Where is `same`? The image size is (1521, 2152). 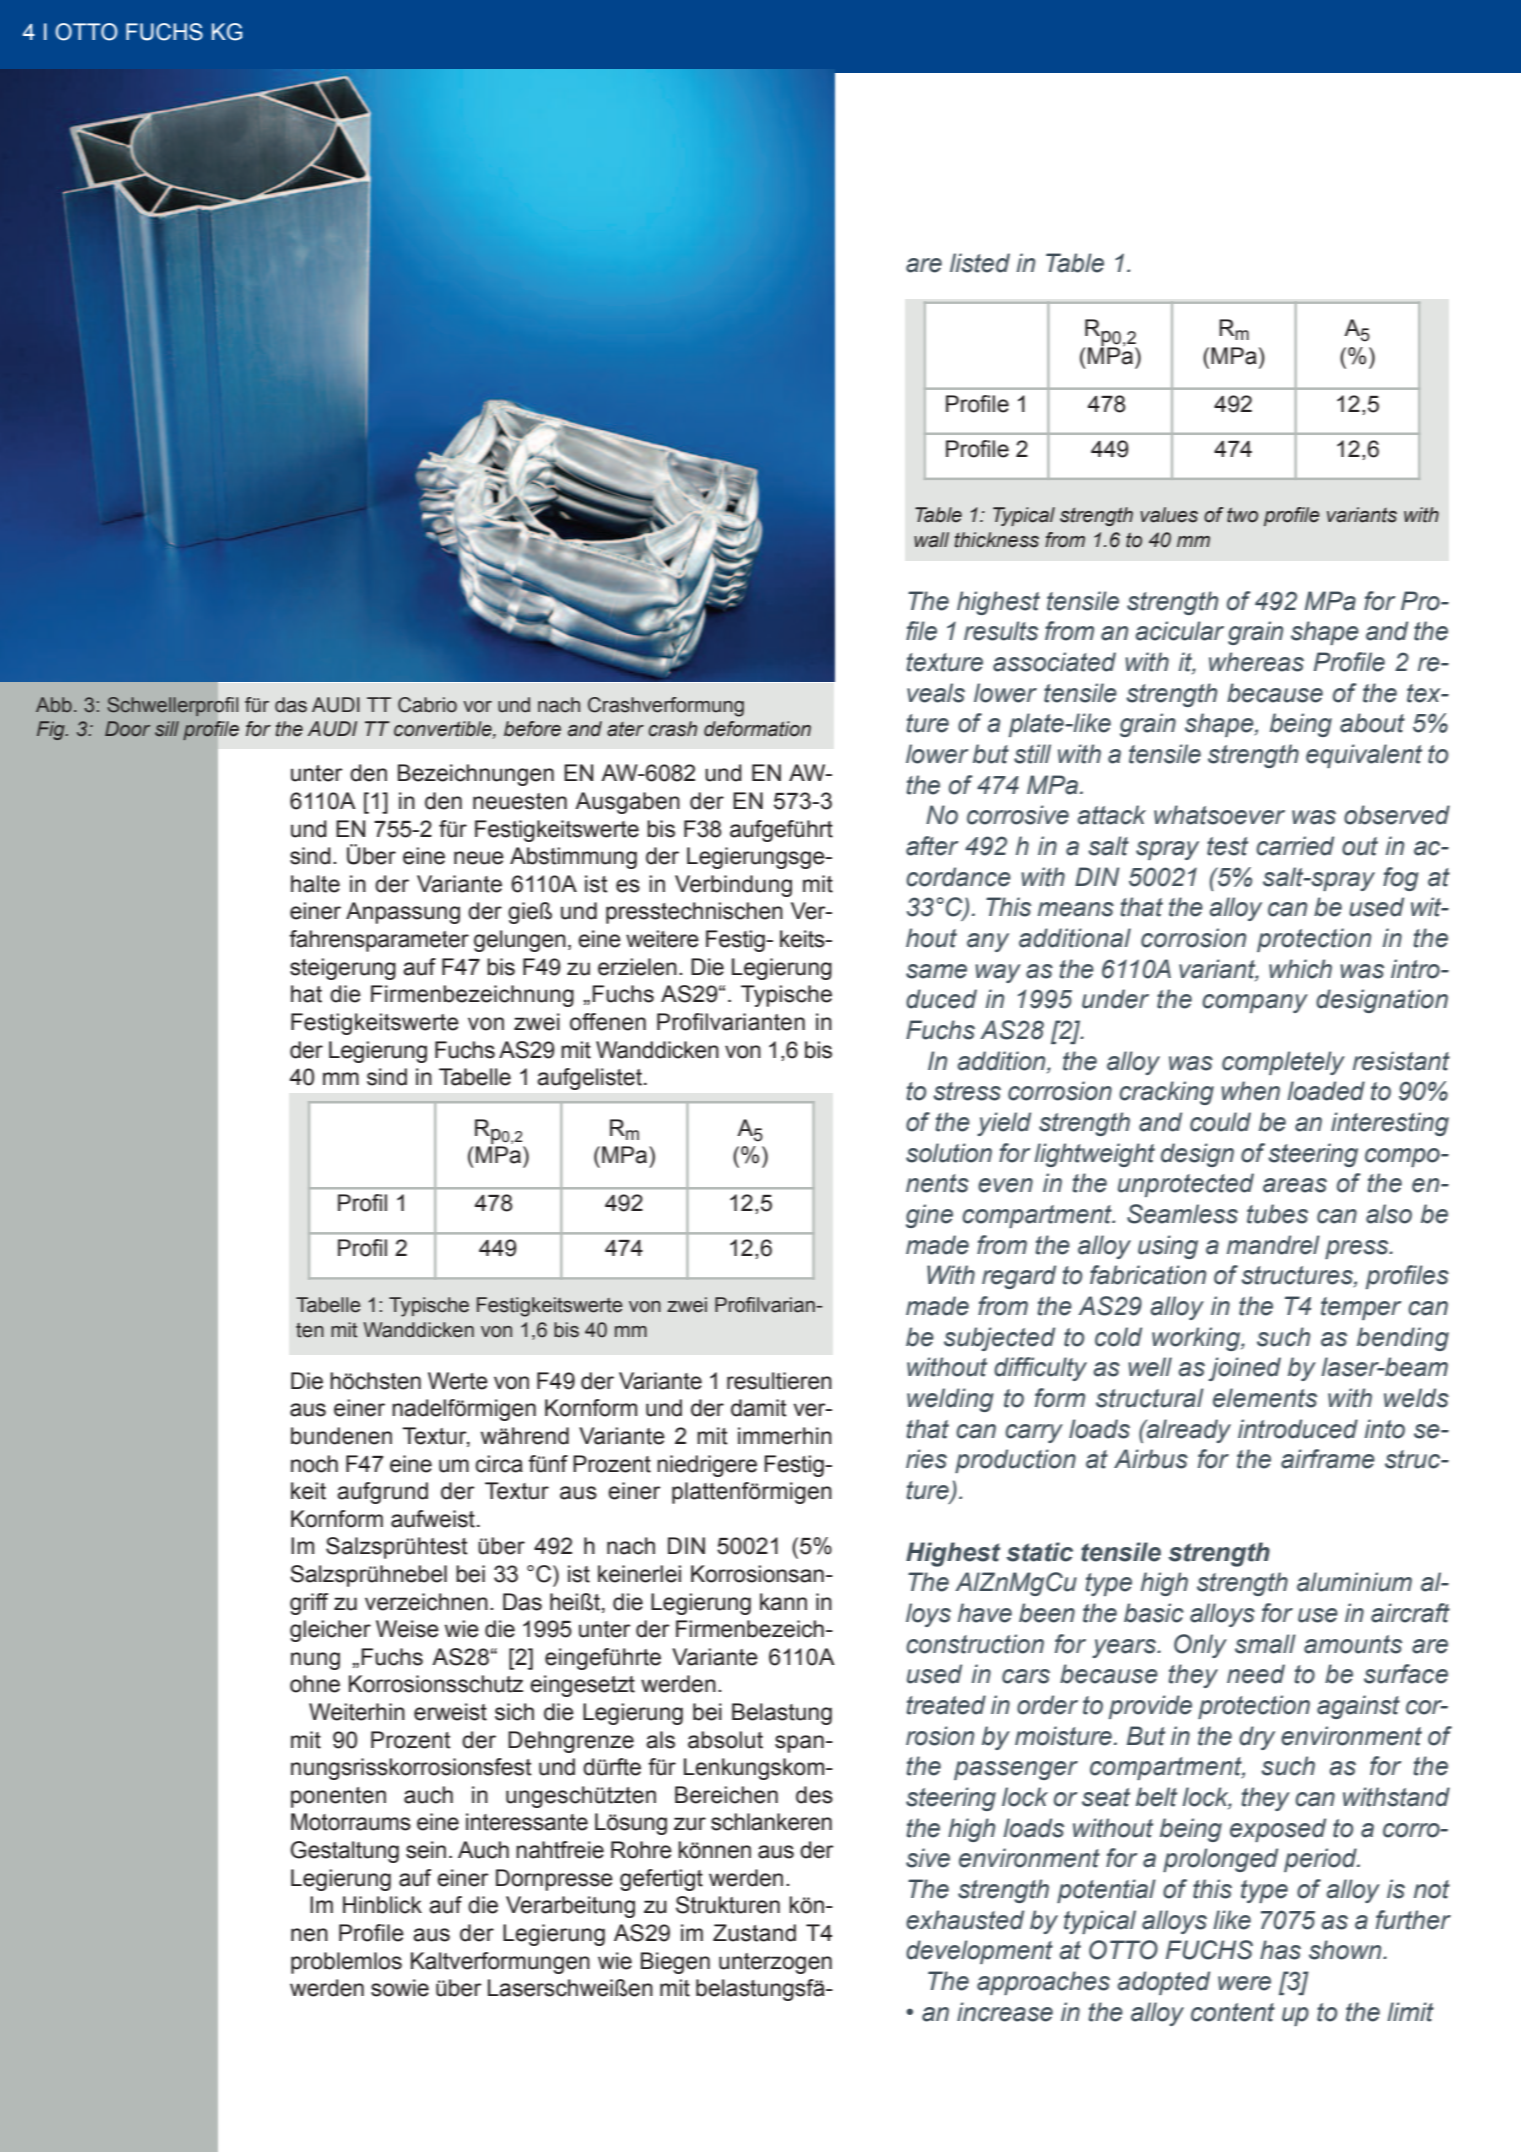
same is located at coordinates (936, 971).
